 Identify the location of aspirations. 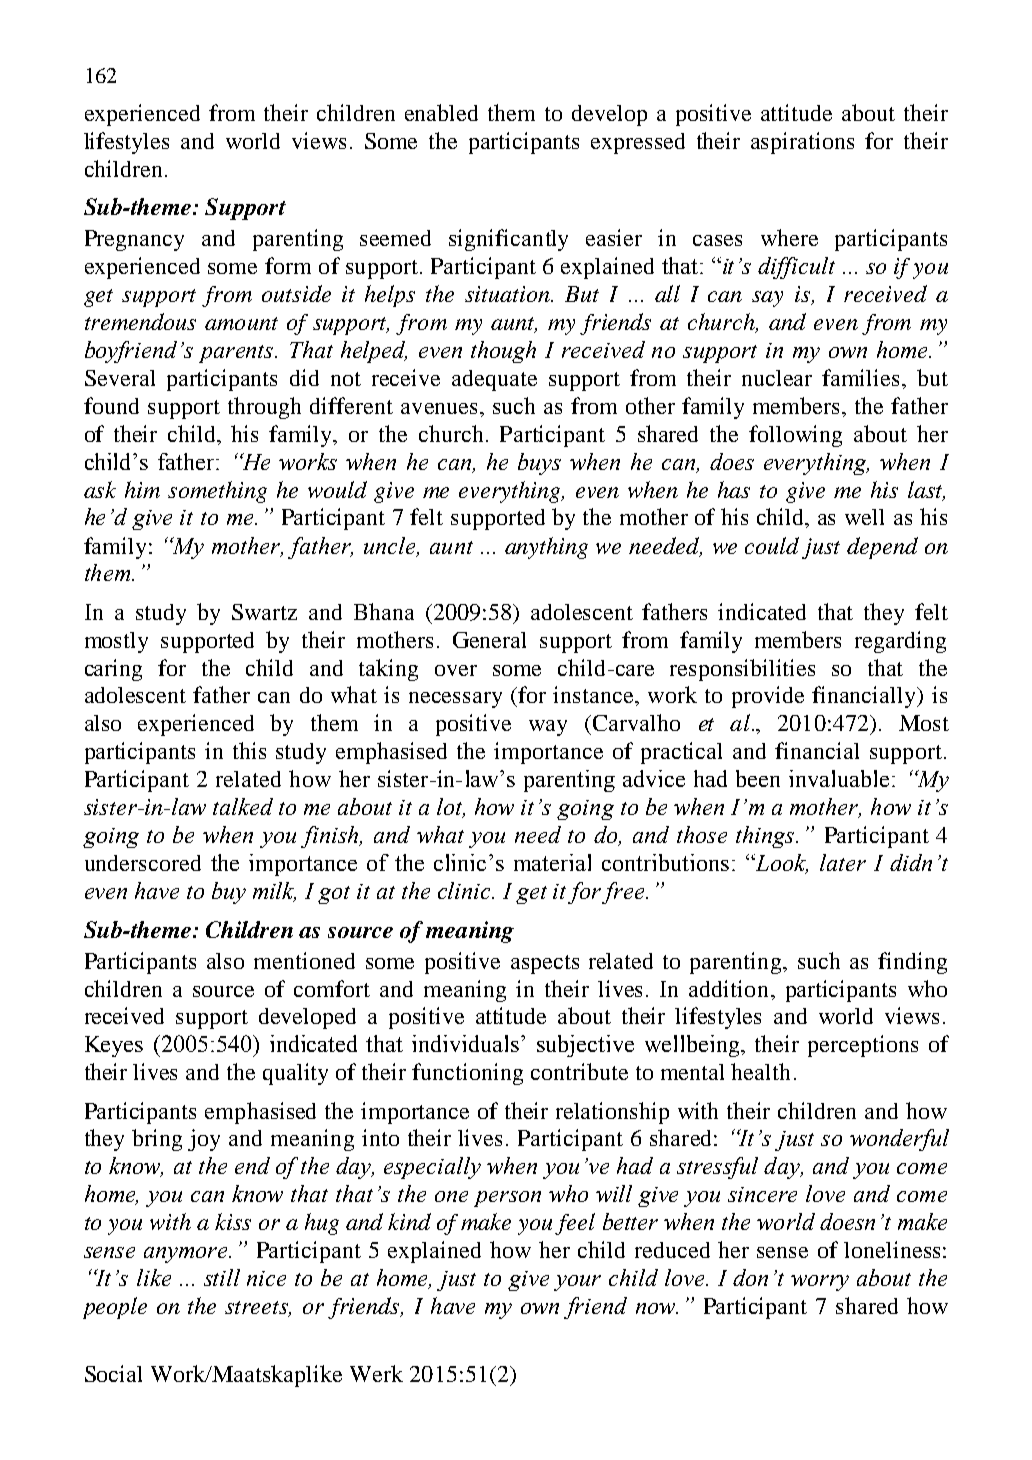
(802, 143).
